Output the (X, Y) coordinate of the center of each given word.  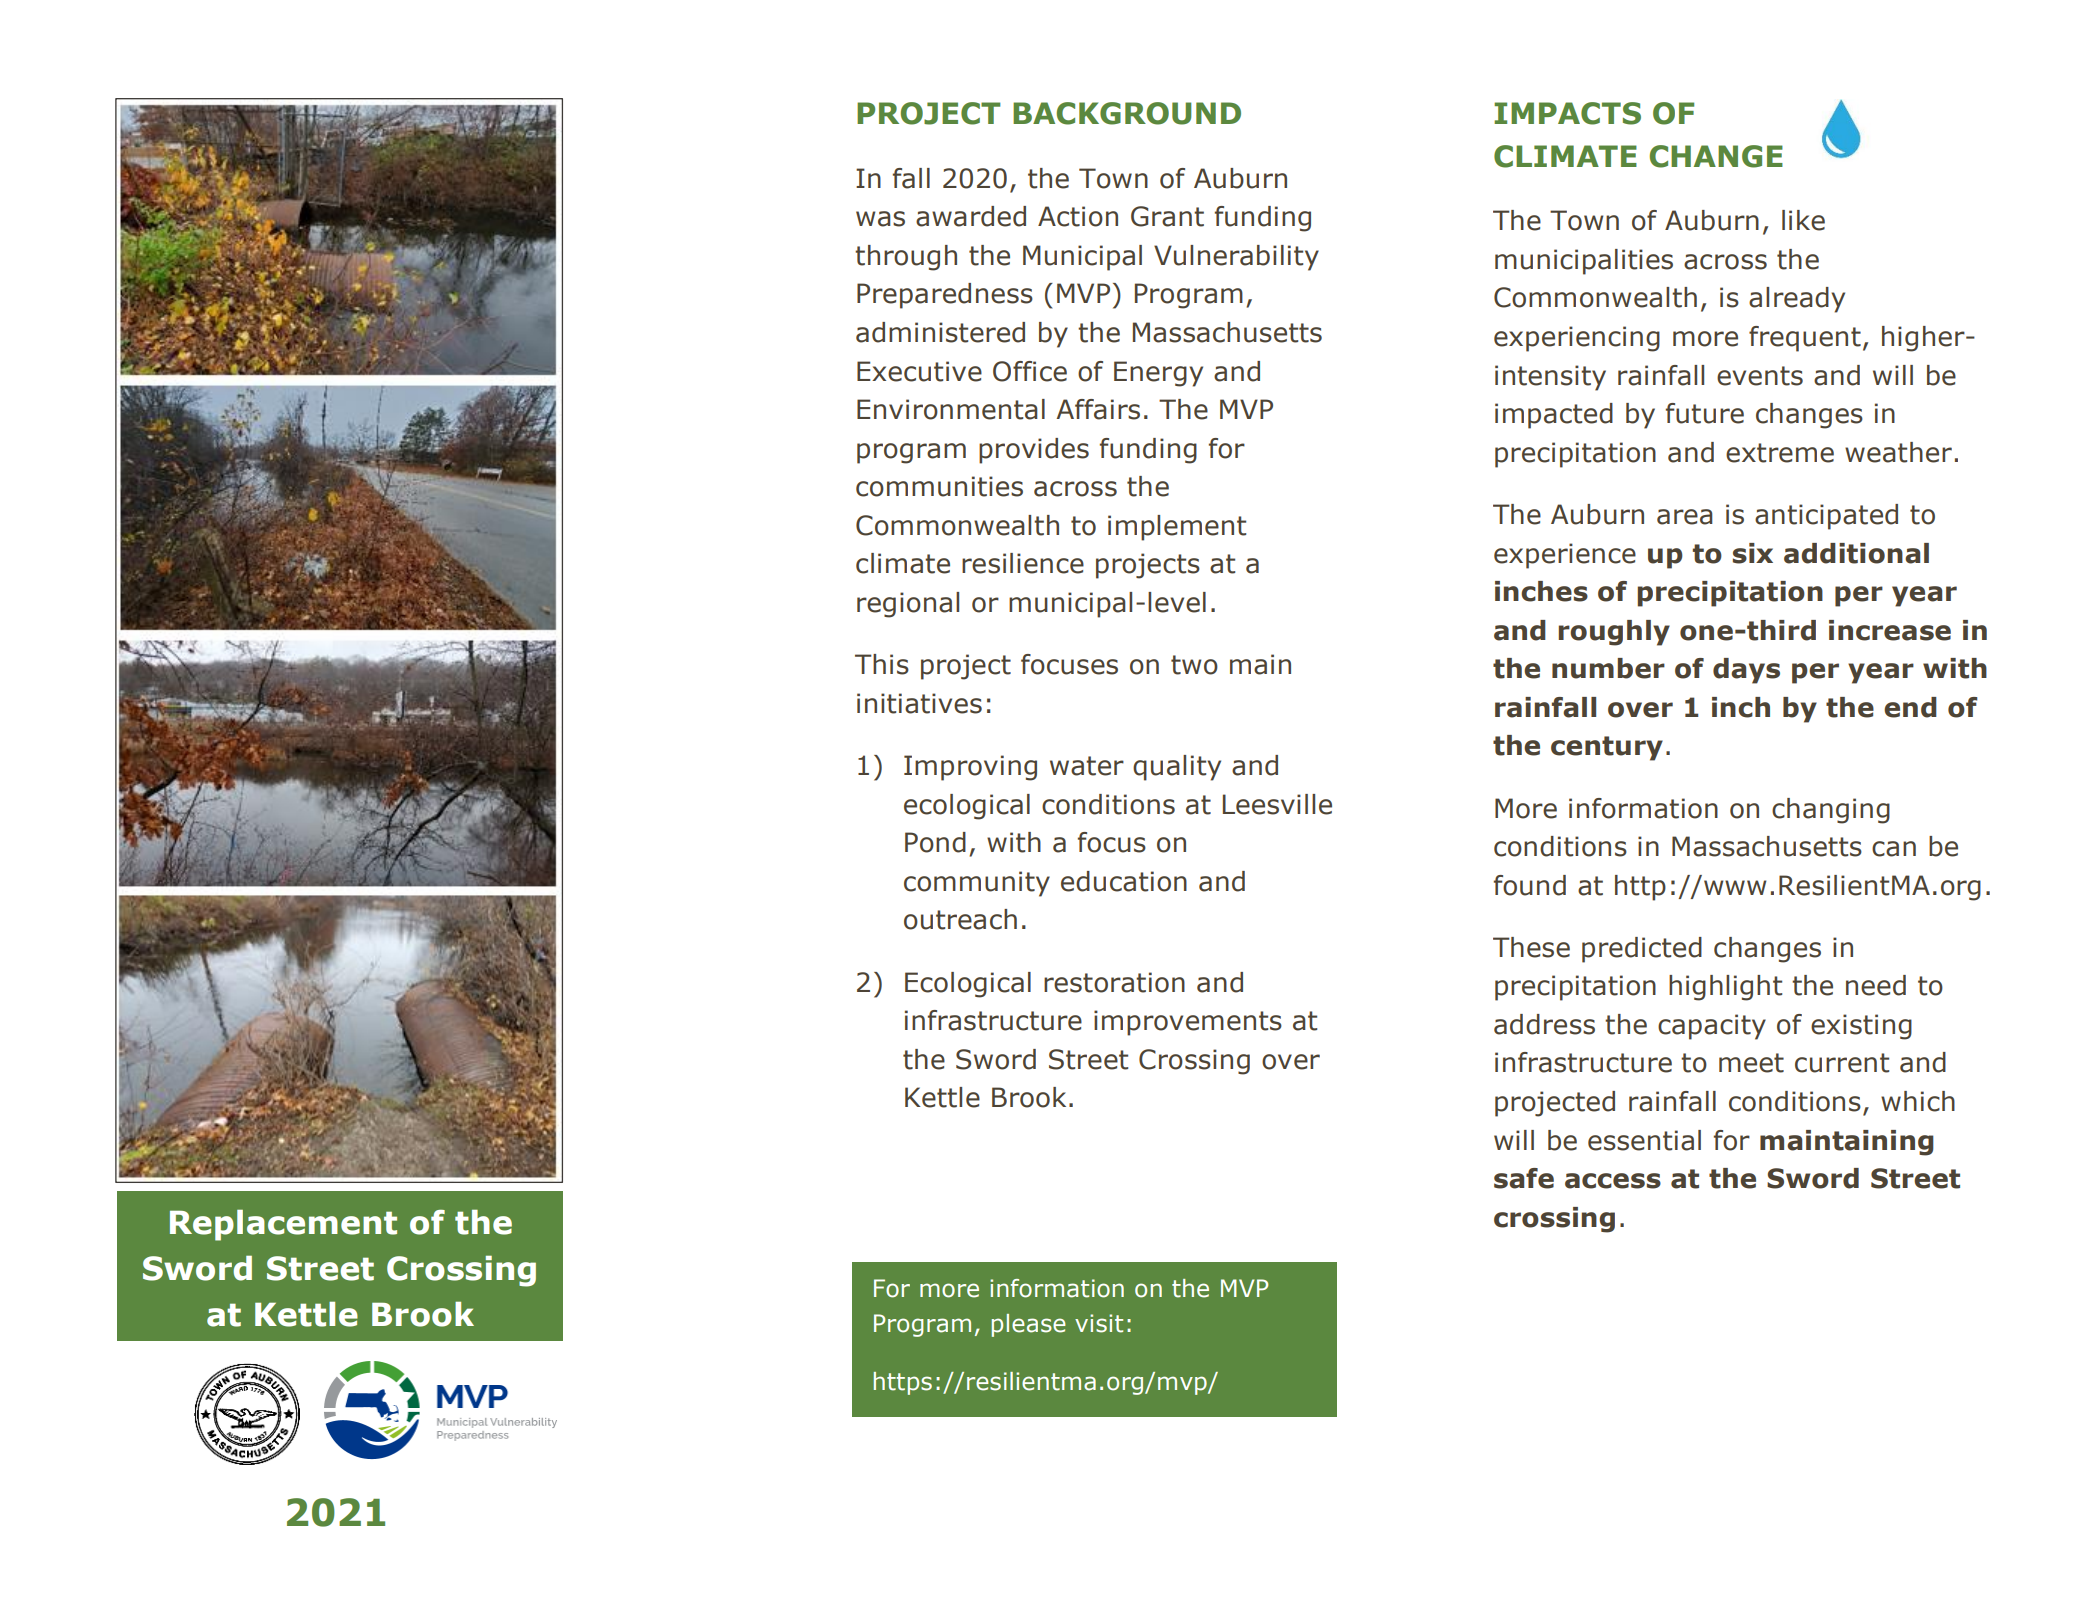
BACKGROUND (1127, 113)
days (1746, 671)
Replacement (283, 1225)
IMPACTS (1567, 113)
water (1087, 766)
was (880, 219)
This (882, 664)
